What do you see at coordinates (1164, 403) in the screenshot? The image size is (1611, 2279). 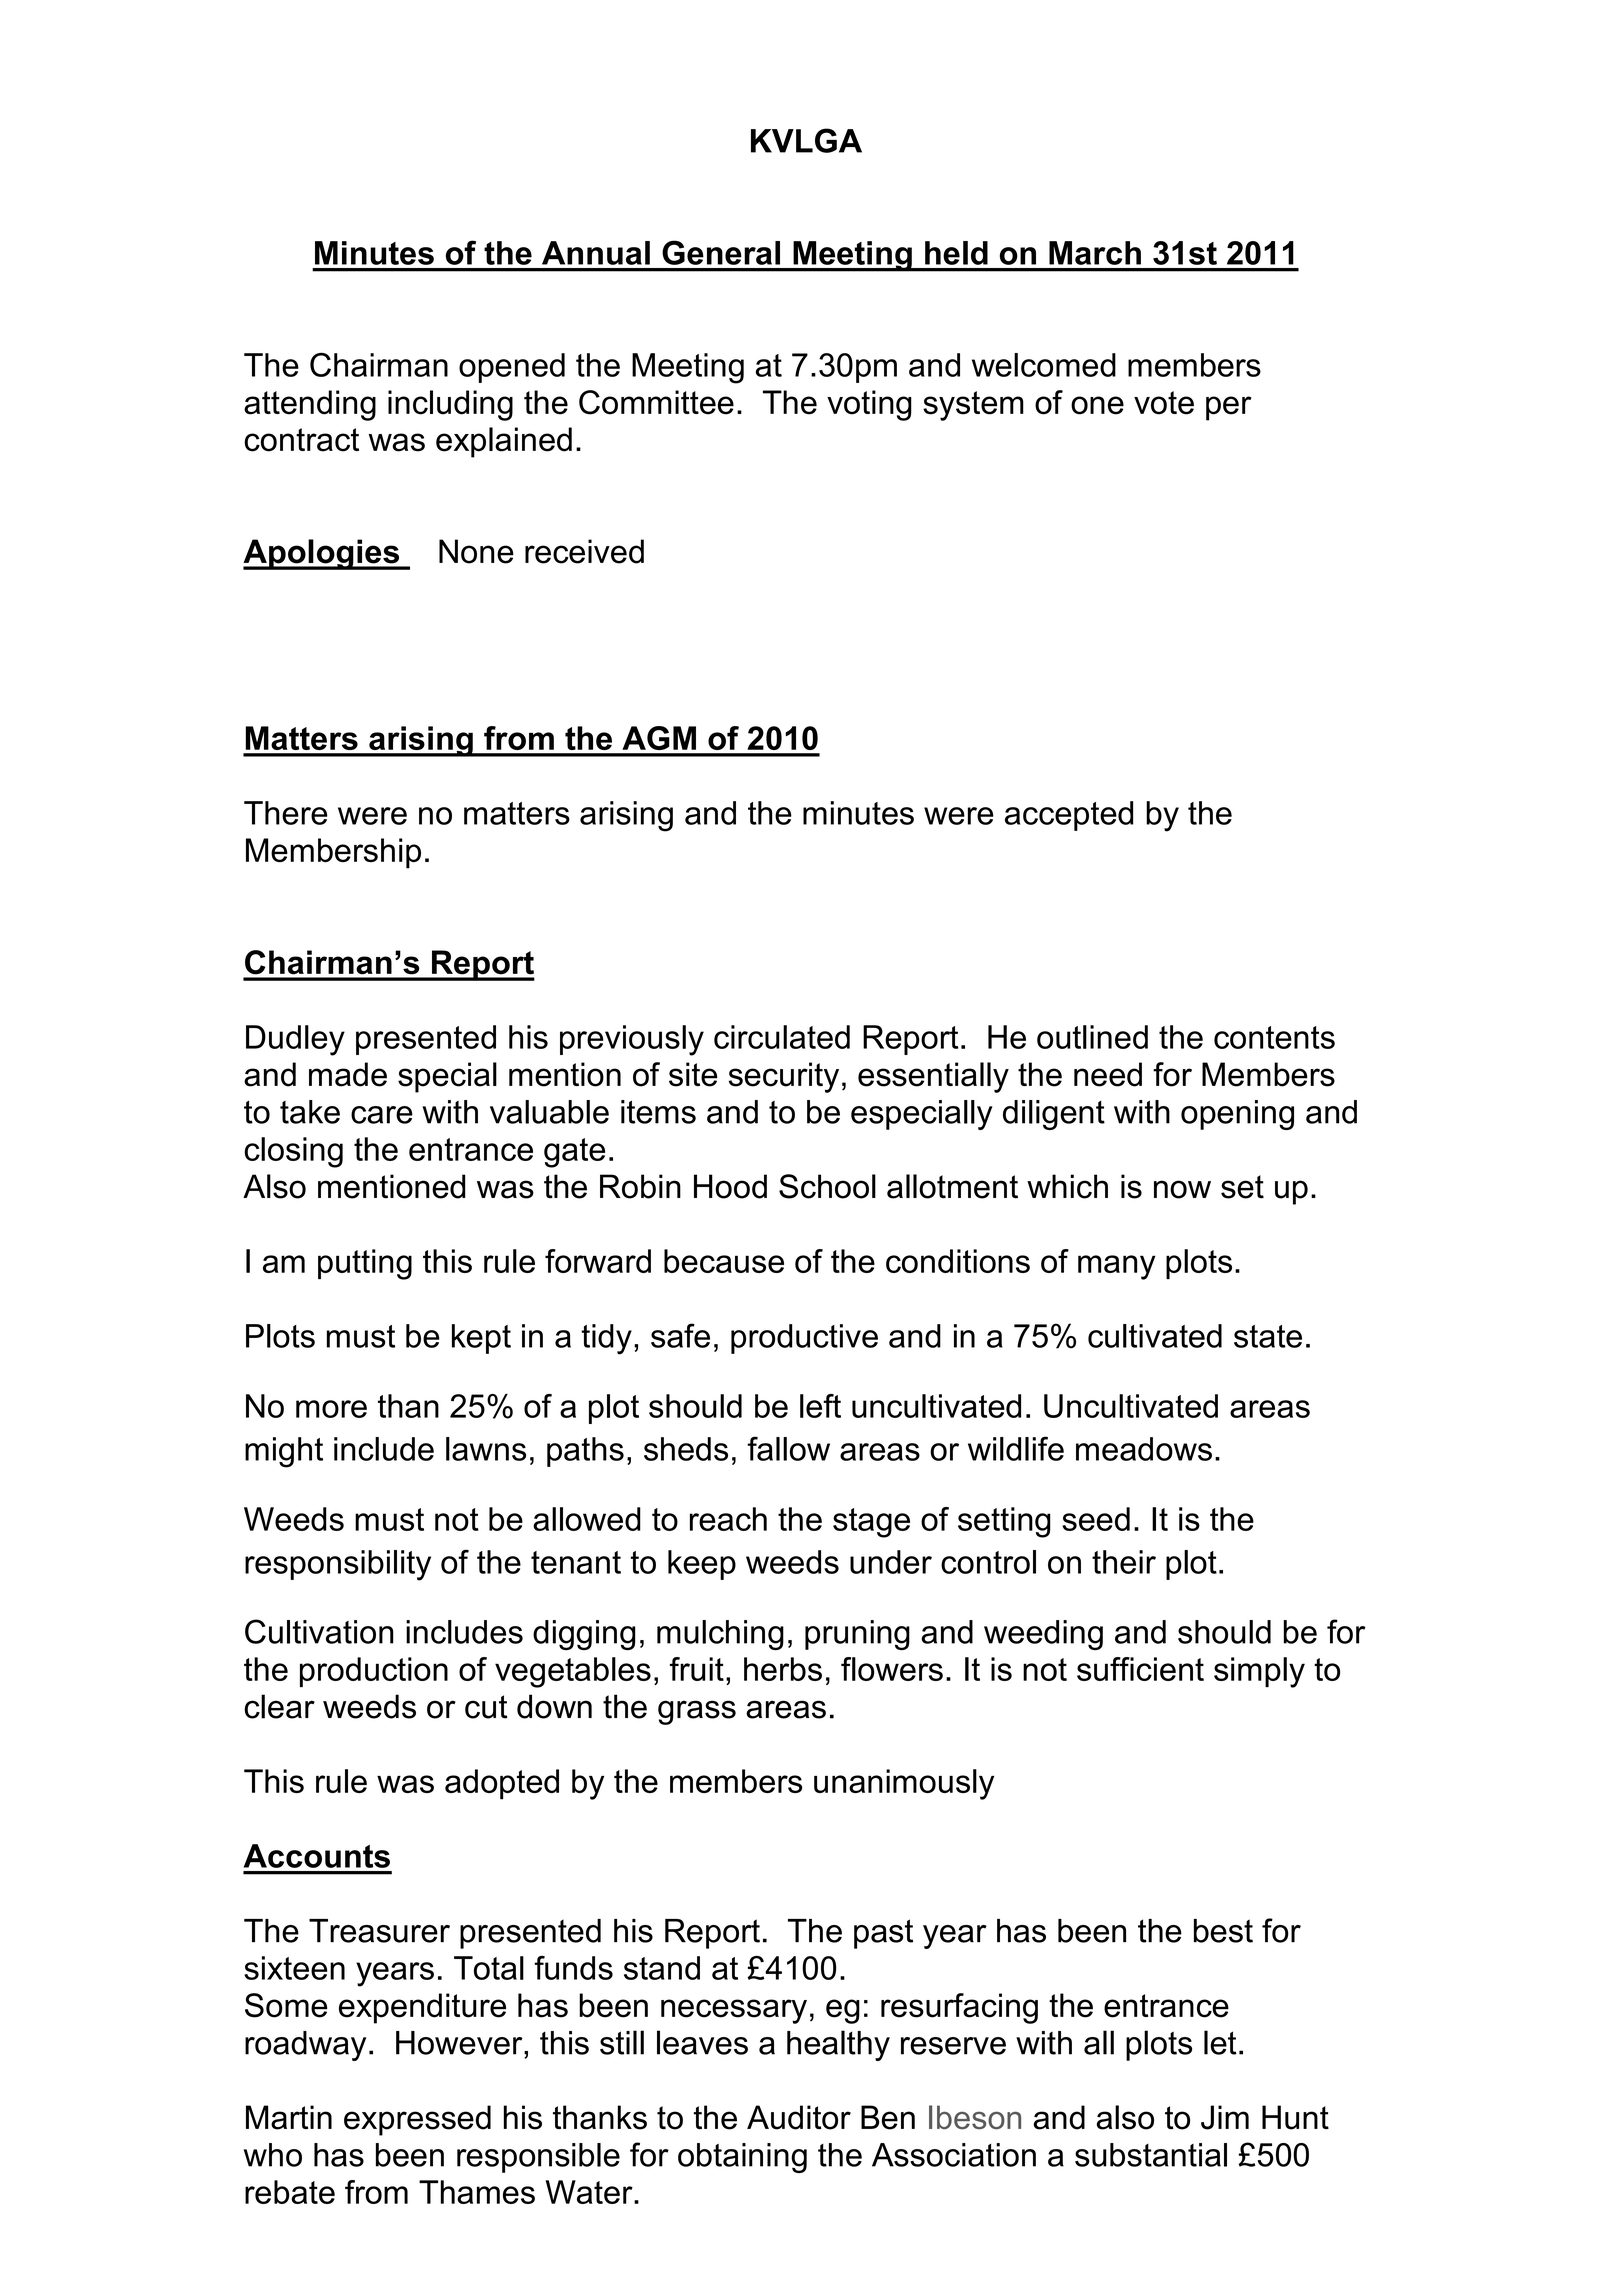 I see `vote` at bounding box center [1164, 403].
